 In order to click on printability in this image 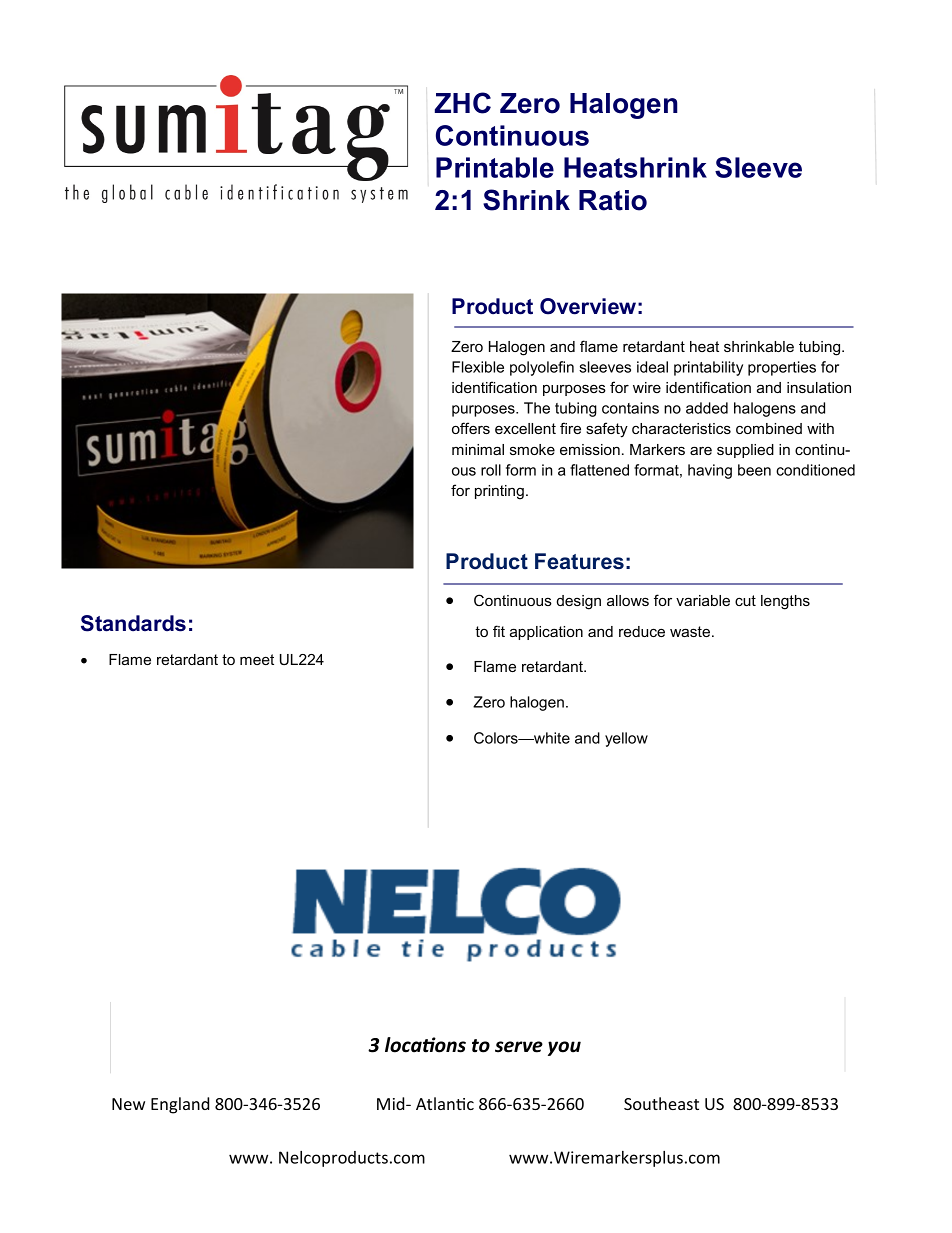, I will do `click(708, 368)`.
